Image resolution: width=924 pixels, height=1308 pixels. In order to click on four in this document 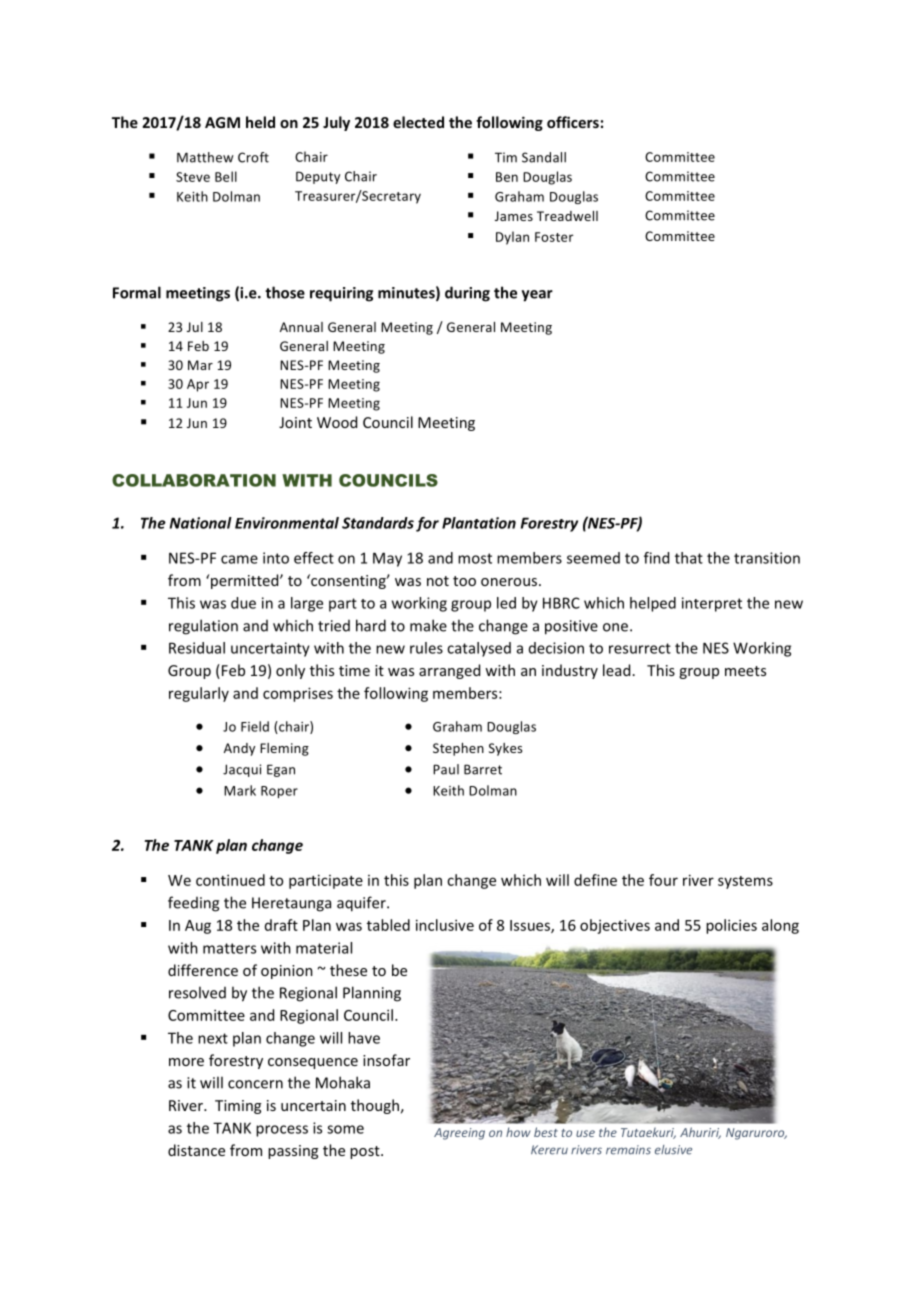, I will do `click(663, 880)`.
